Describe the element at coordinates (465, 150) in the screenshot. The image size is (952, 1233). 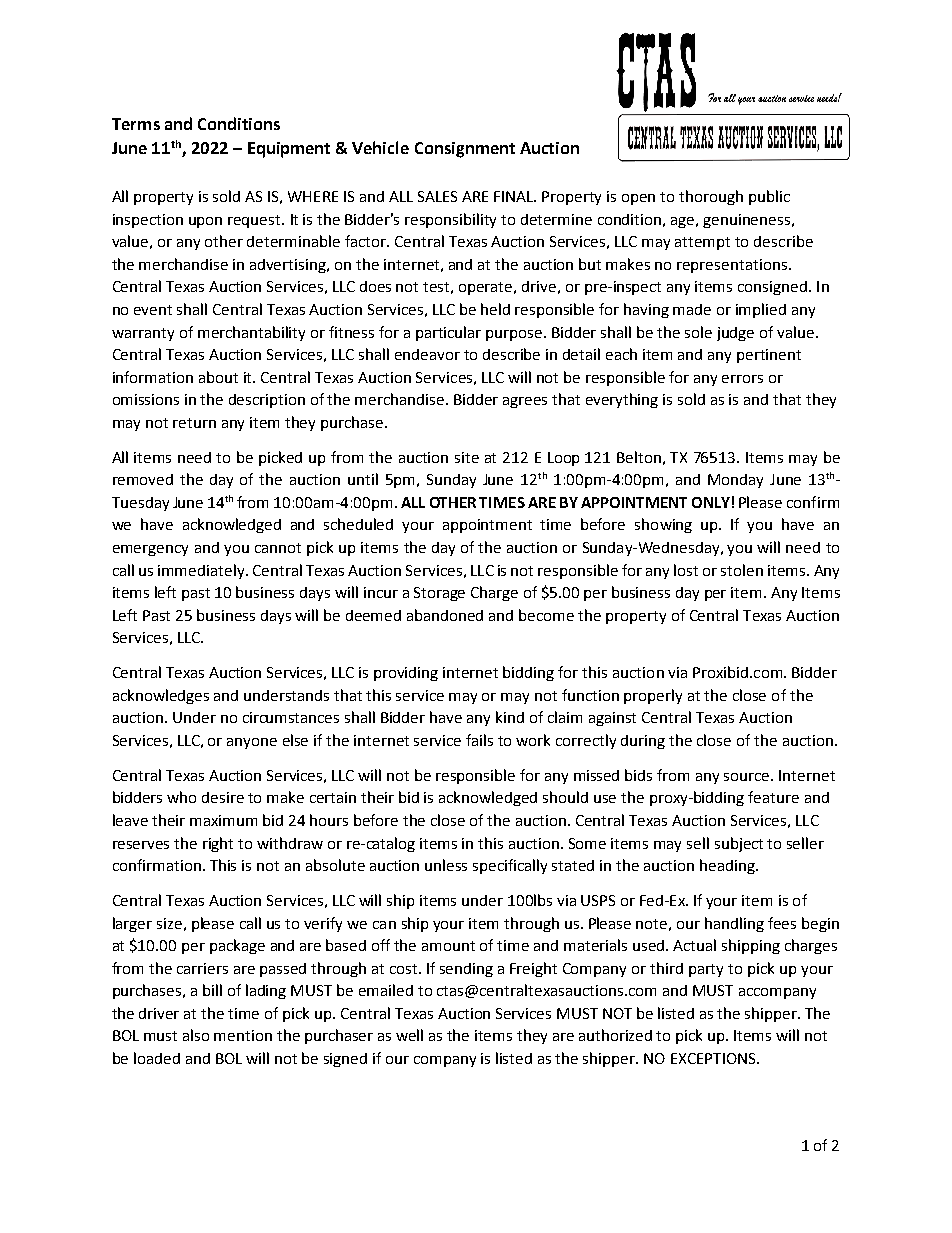
I see `Consignment` at that location.
